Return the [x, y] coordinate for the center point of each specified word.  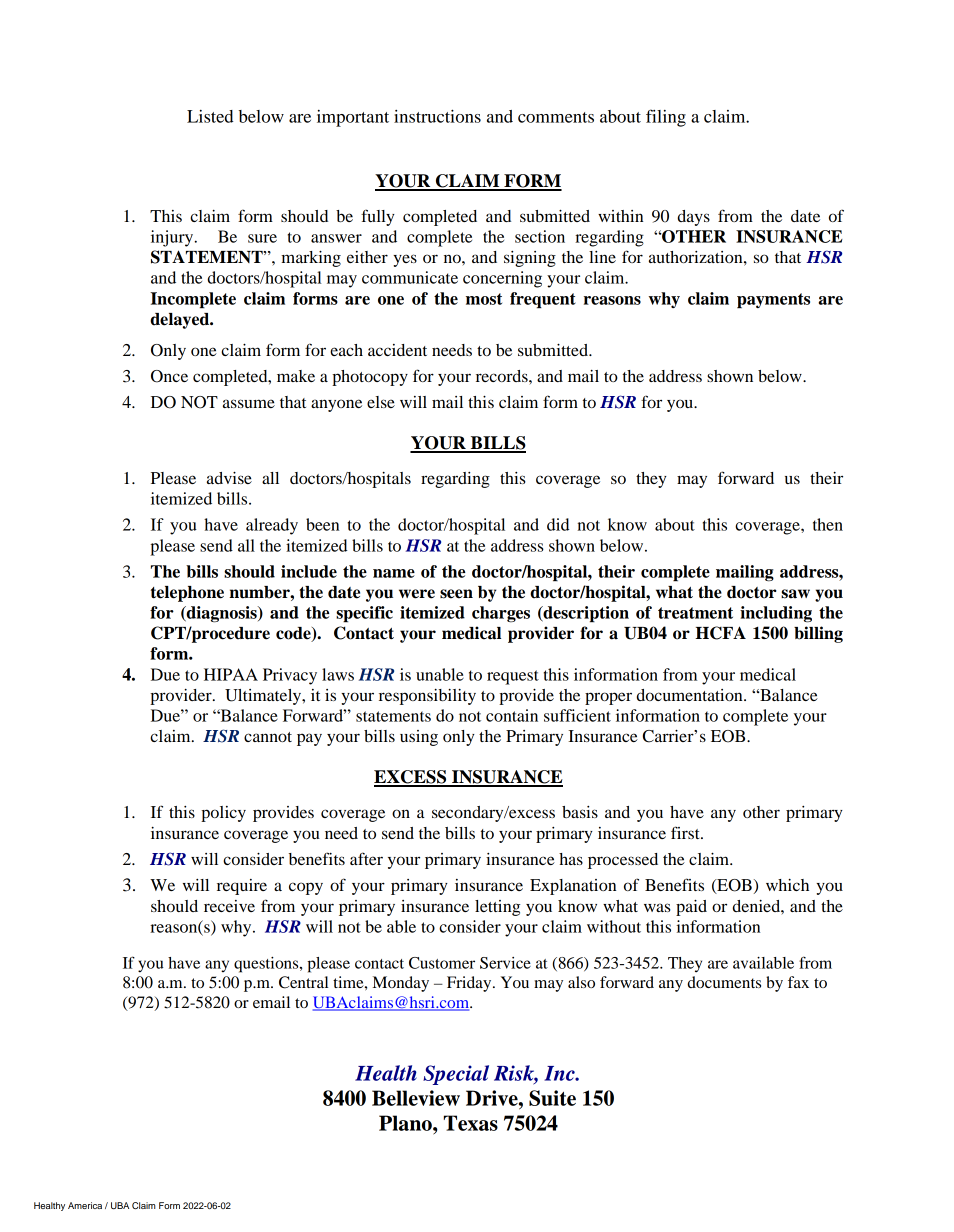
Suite [552, 1098]
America [85, 1205]
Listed [210, 116]
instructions [437, 116]
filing [666, 118]
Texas [471, 1123]
